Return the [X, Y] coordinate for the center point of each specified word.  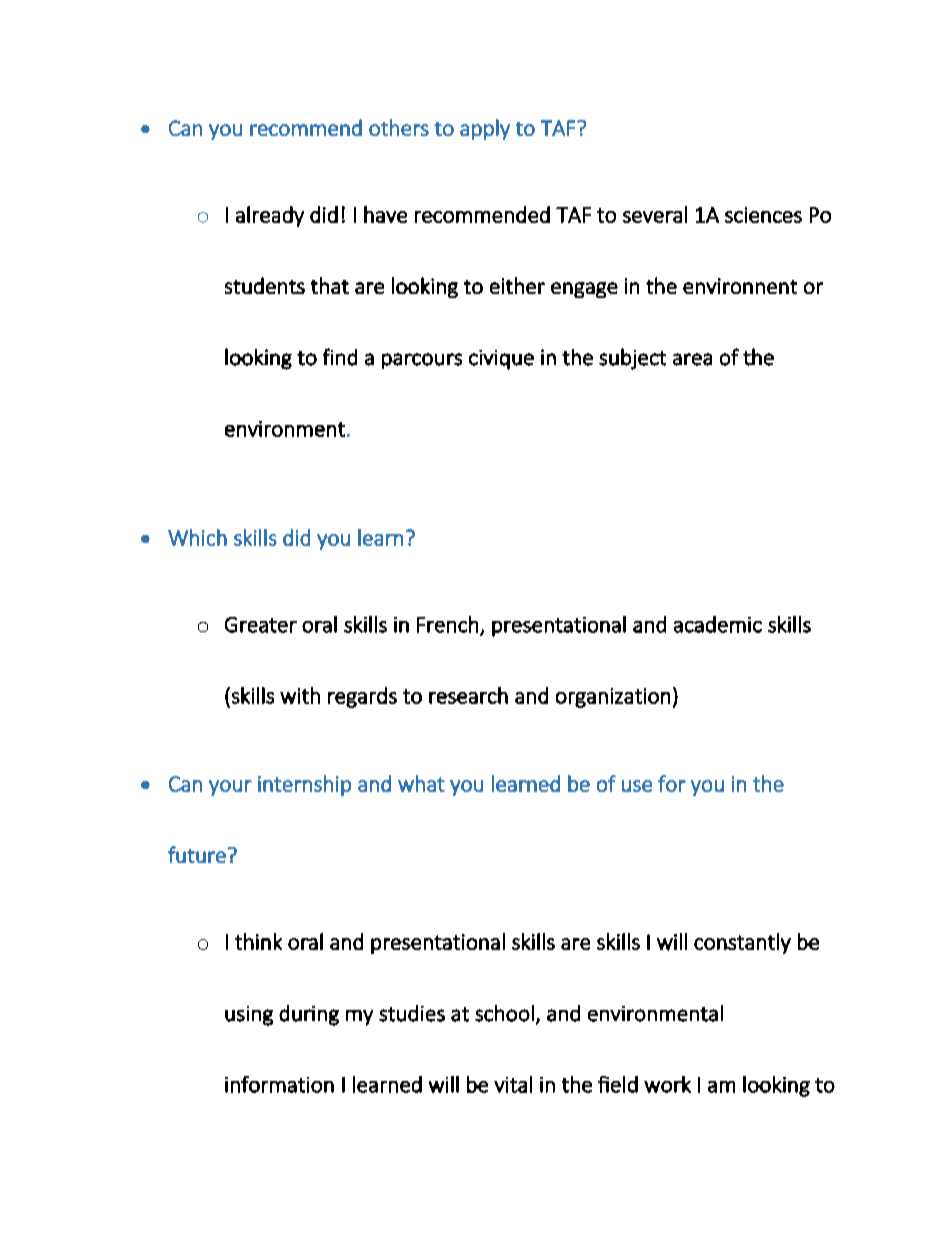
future [197, 854]
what [421, 783]
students [265, 285]
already [270, 216]
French [447, 624]
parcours [422, 361]
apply [485, 129]
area [692, 359]
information [279, 1084]
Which [197, 537]
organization [613, 698]
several [655, 214]
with [300, 695]
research [468, 695]
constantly [742, 943]
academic [718, 624]
